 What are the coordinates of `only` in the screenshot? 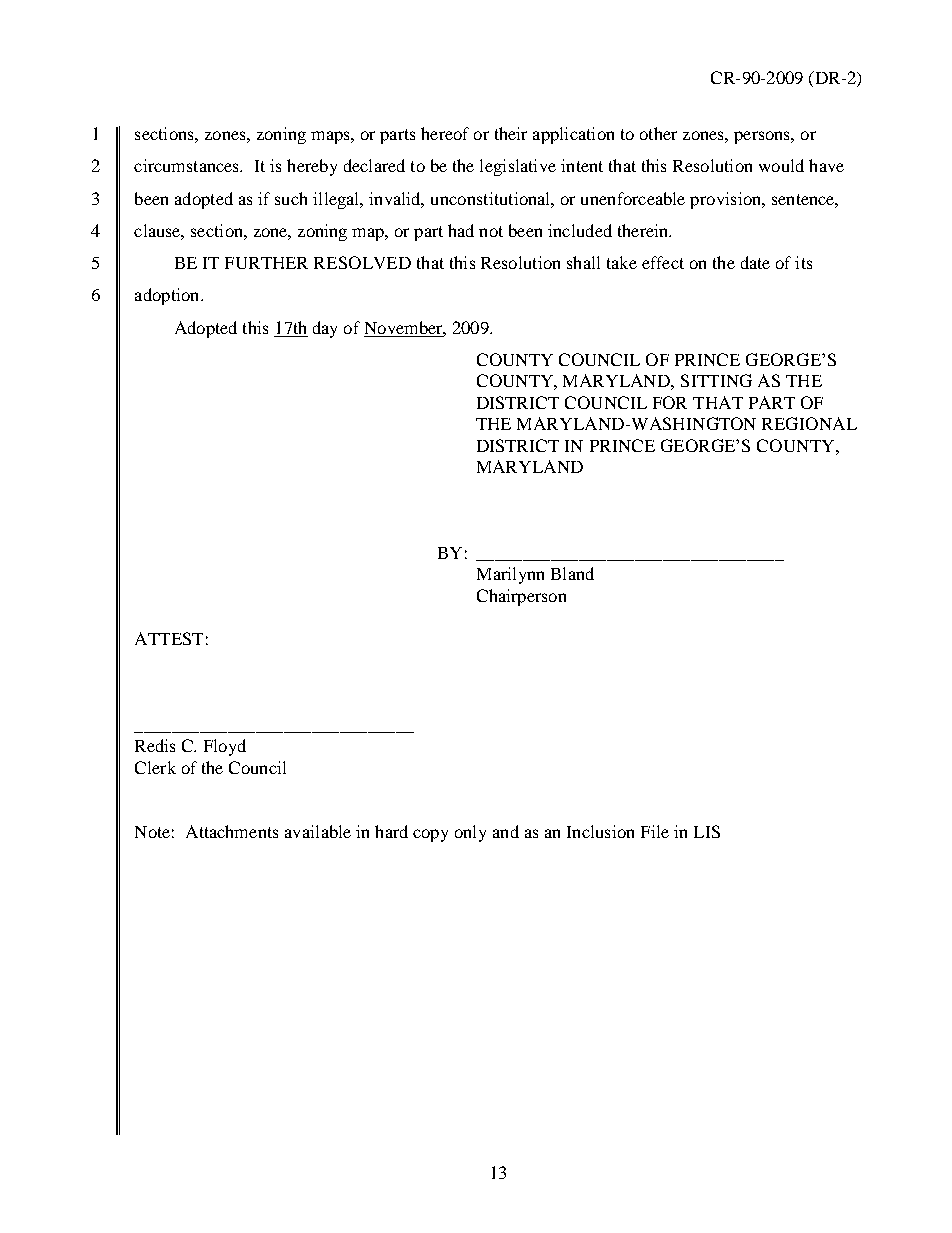 It's located at (470, 833).
